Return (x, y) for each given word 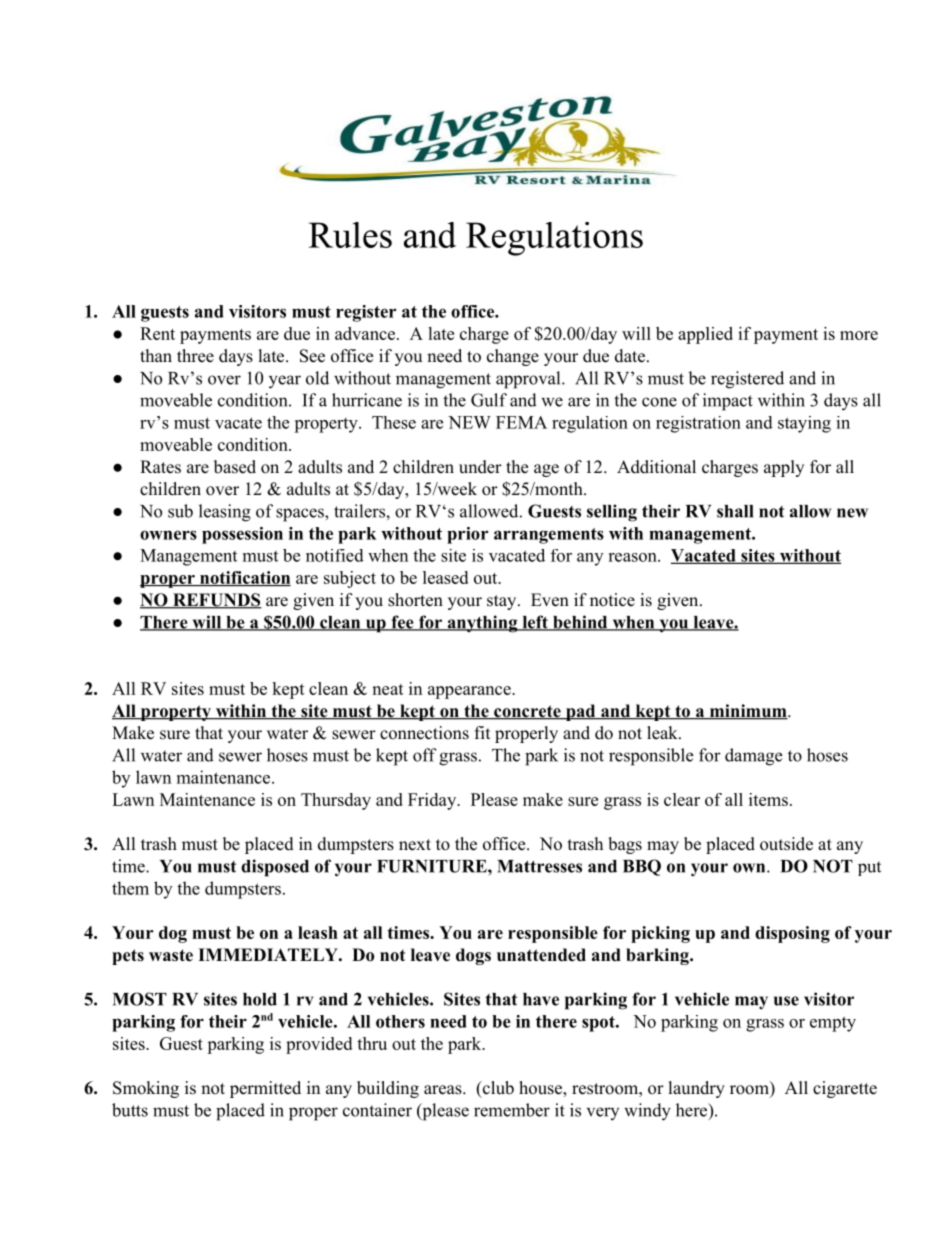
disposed (275, 868)
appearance (470, 692)
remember (512, 1110)
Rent (157, 333)
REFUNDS (216, 601)
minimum (748, 712)
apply (784, 468)
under (480, 467)
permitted (265, 1089)
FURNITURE (433, 866)
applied (705, 335)
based (235, 467)
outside (786, 844)
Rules (350, 235)
